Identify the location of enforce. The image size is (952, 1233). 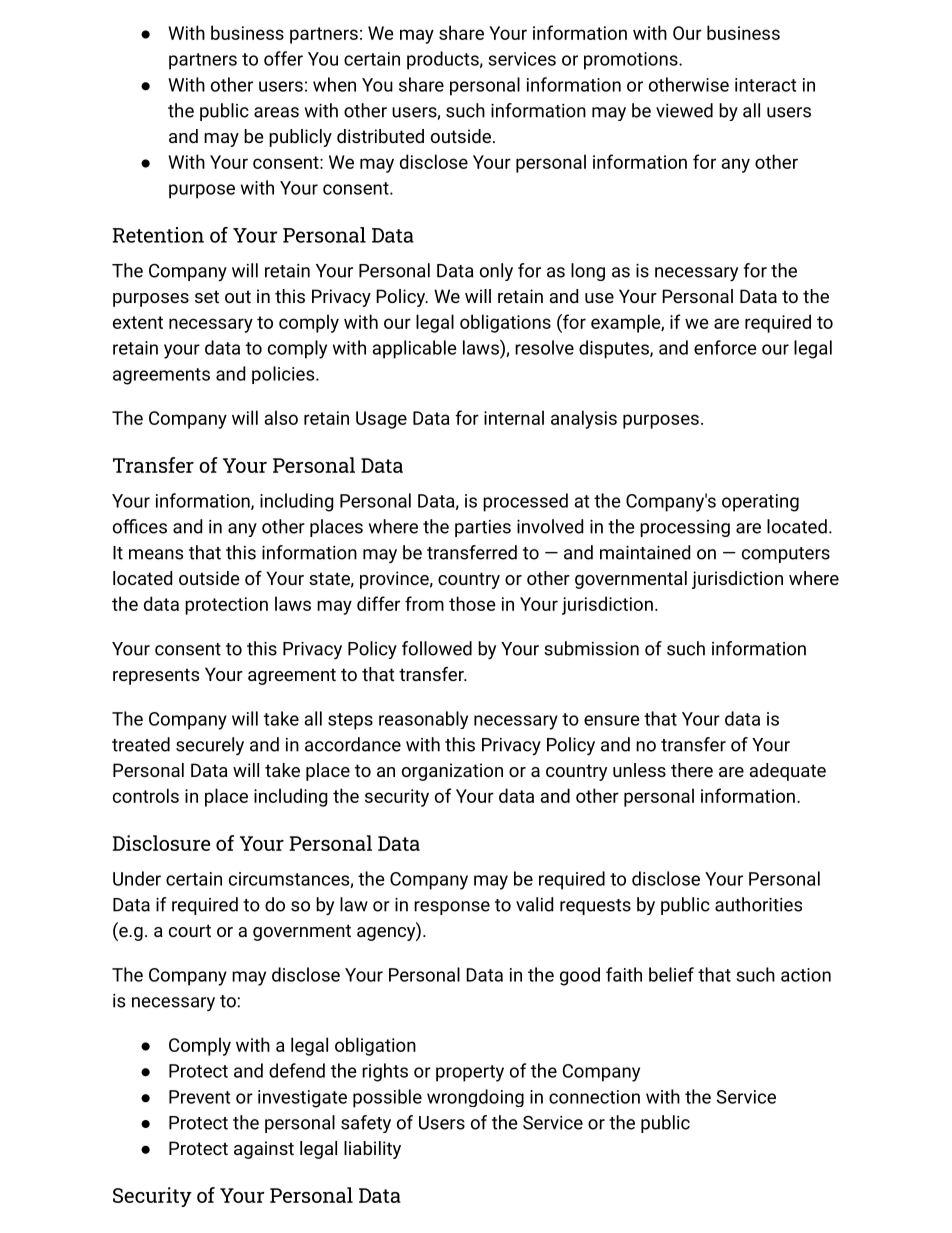
(725, 347).
